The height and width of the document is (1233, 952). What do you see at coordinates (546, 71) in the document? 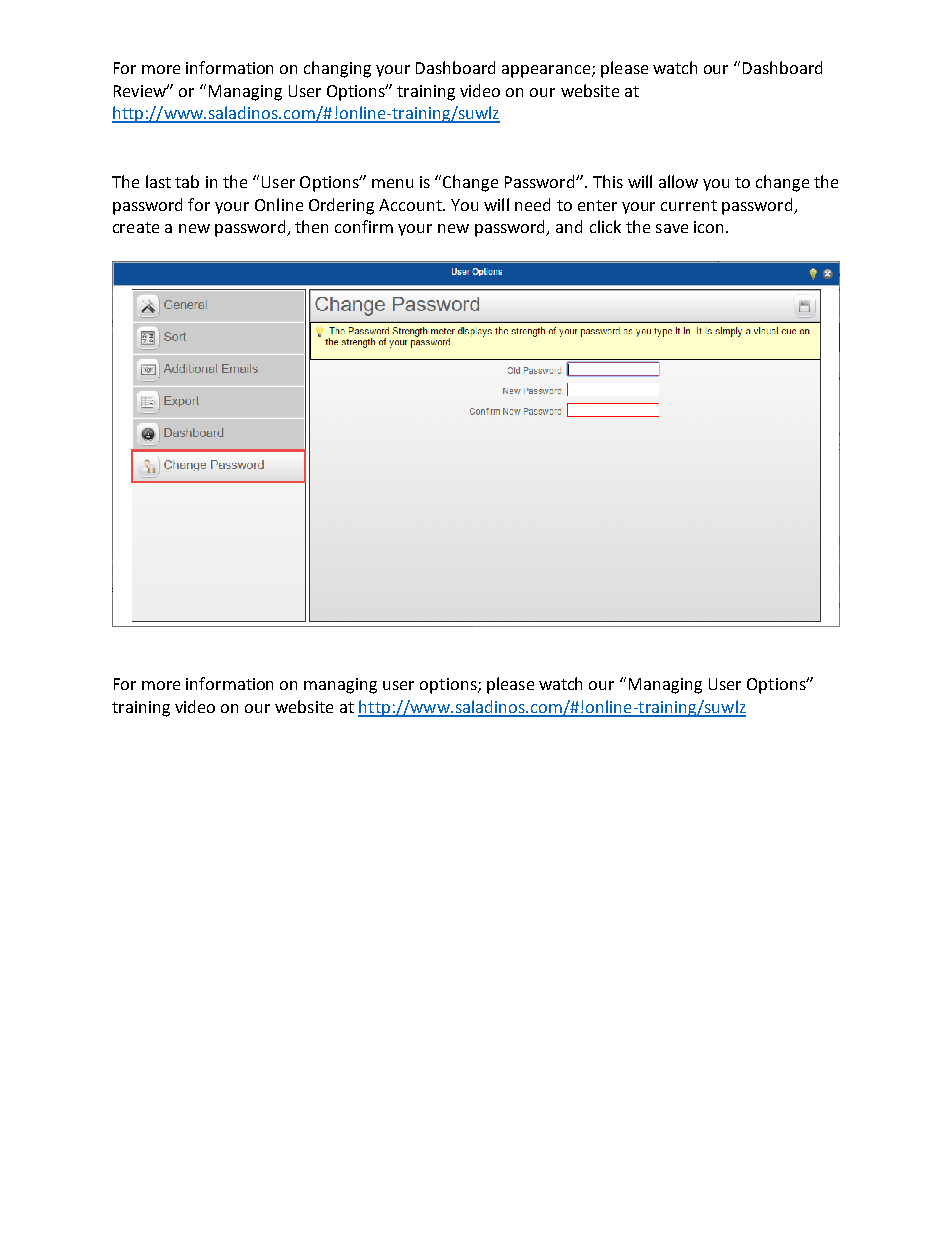
I see `appearance` at bounding box center [546, 71].
